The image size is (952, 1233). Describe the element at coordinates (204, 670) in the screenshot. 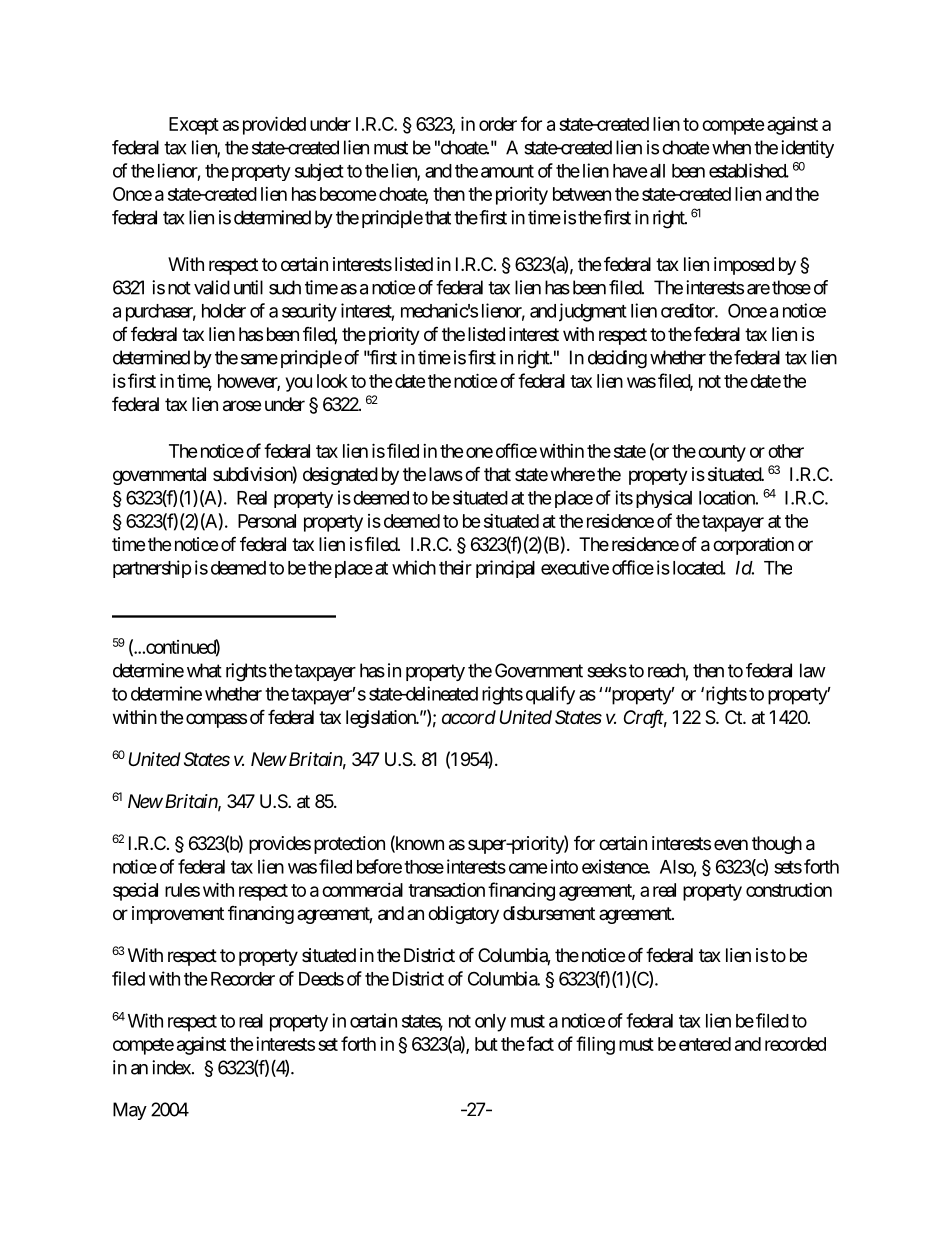

I see `what` at that location.
